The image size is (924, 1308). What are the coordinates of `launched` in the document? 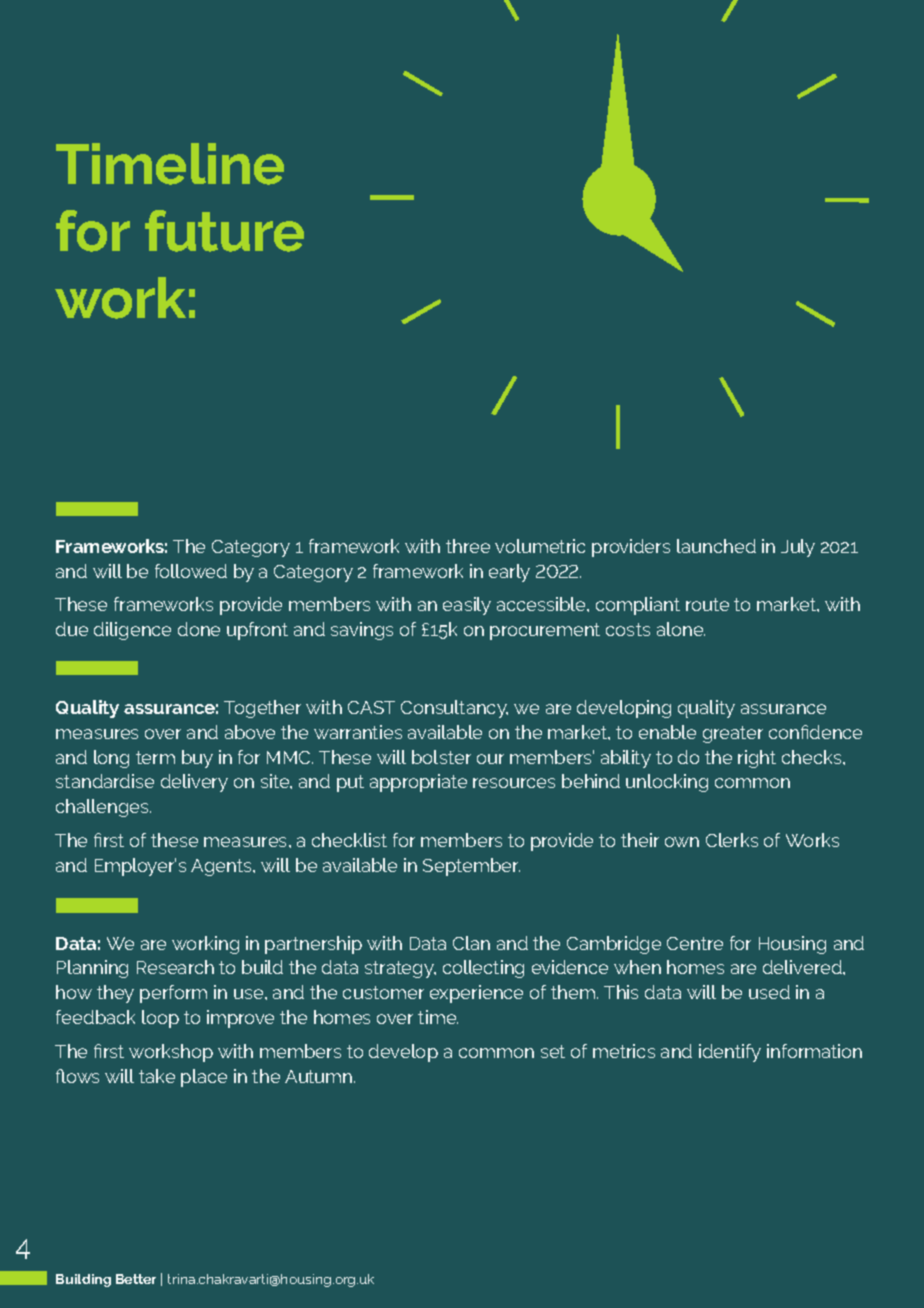 It's located at (716, 546).
